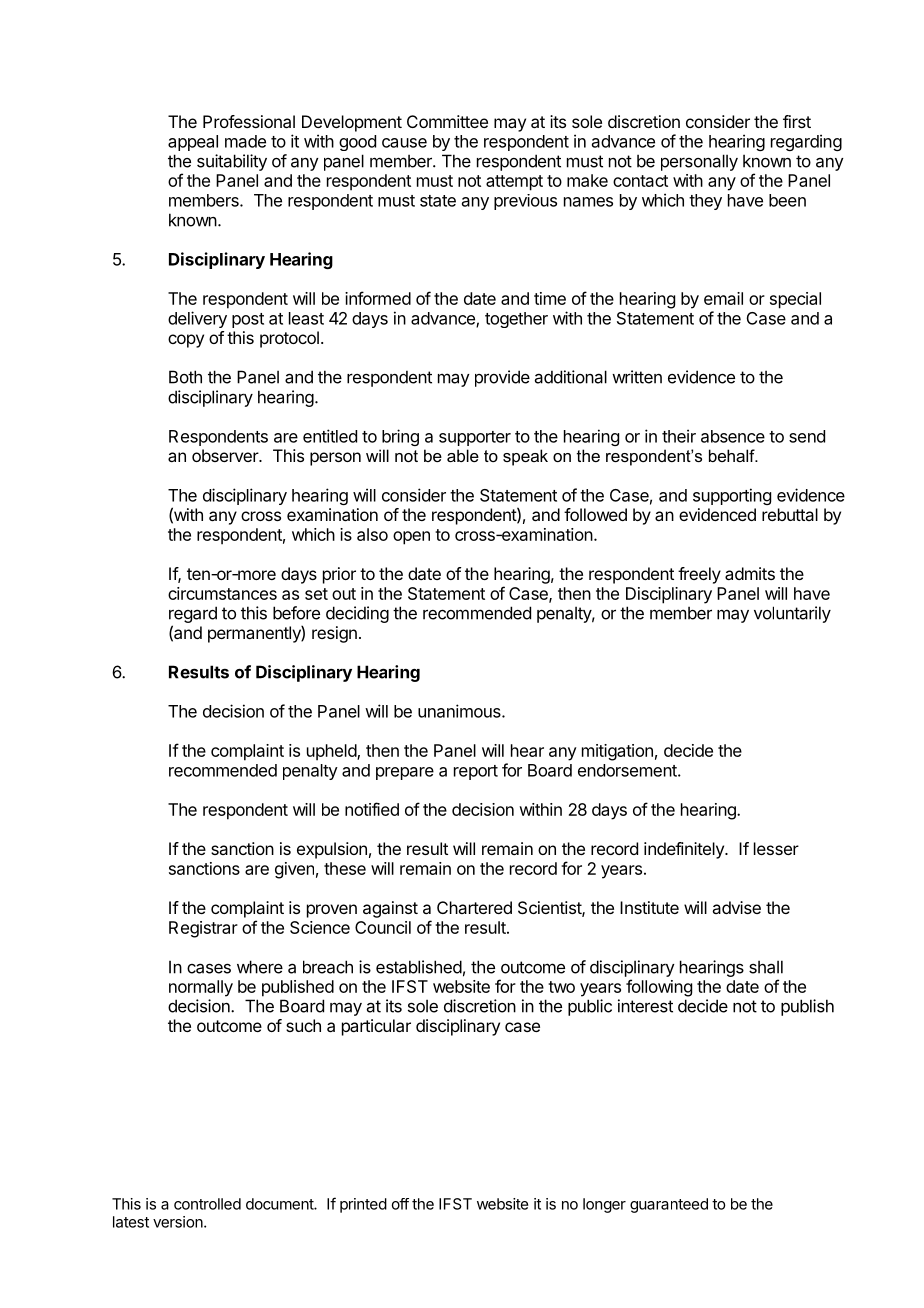  Describe the element at coordinates (185, 377) in the page. I see `Both` at that location.
